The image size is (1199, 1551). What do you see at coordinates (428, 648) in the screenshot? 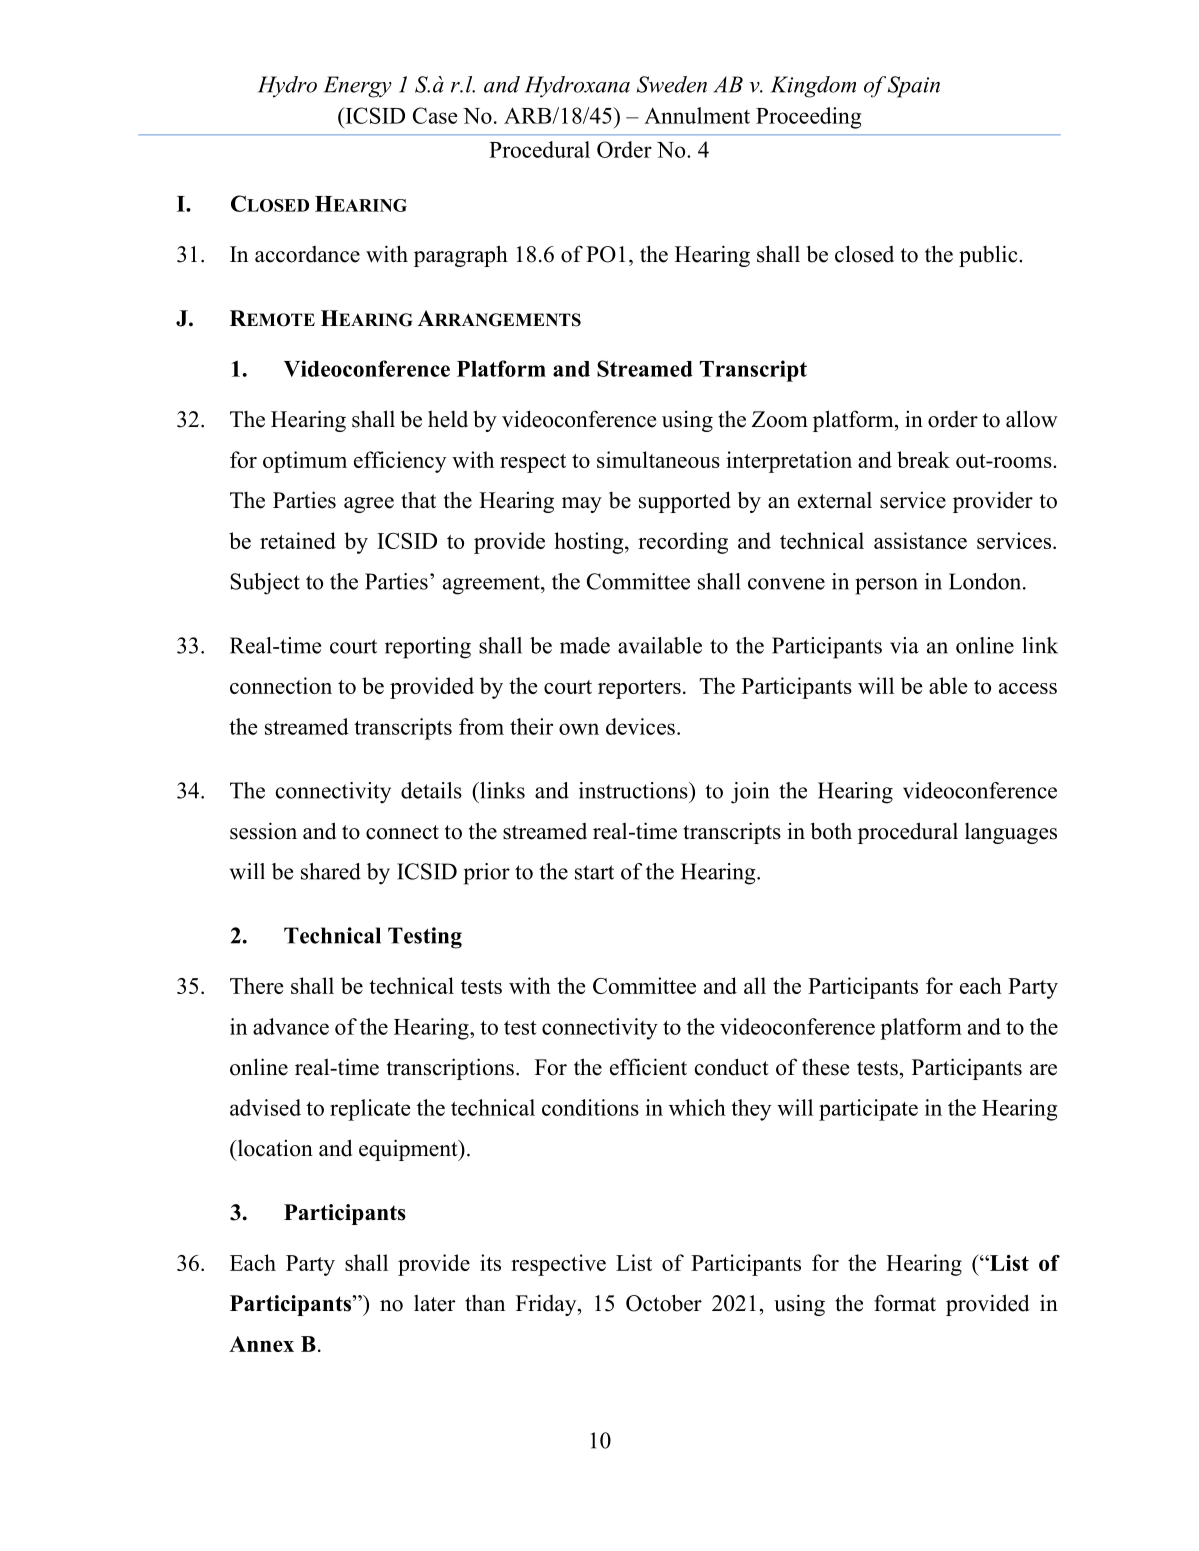
I see `reporting` at bounding box center [428, 648].
